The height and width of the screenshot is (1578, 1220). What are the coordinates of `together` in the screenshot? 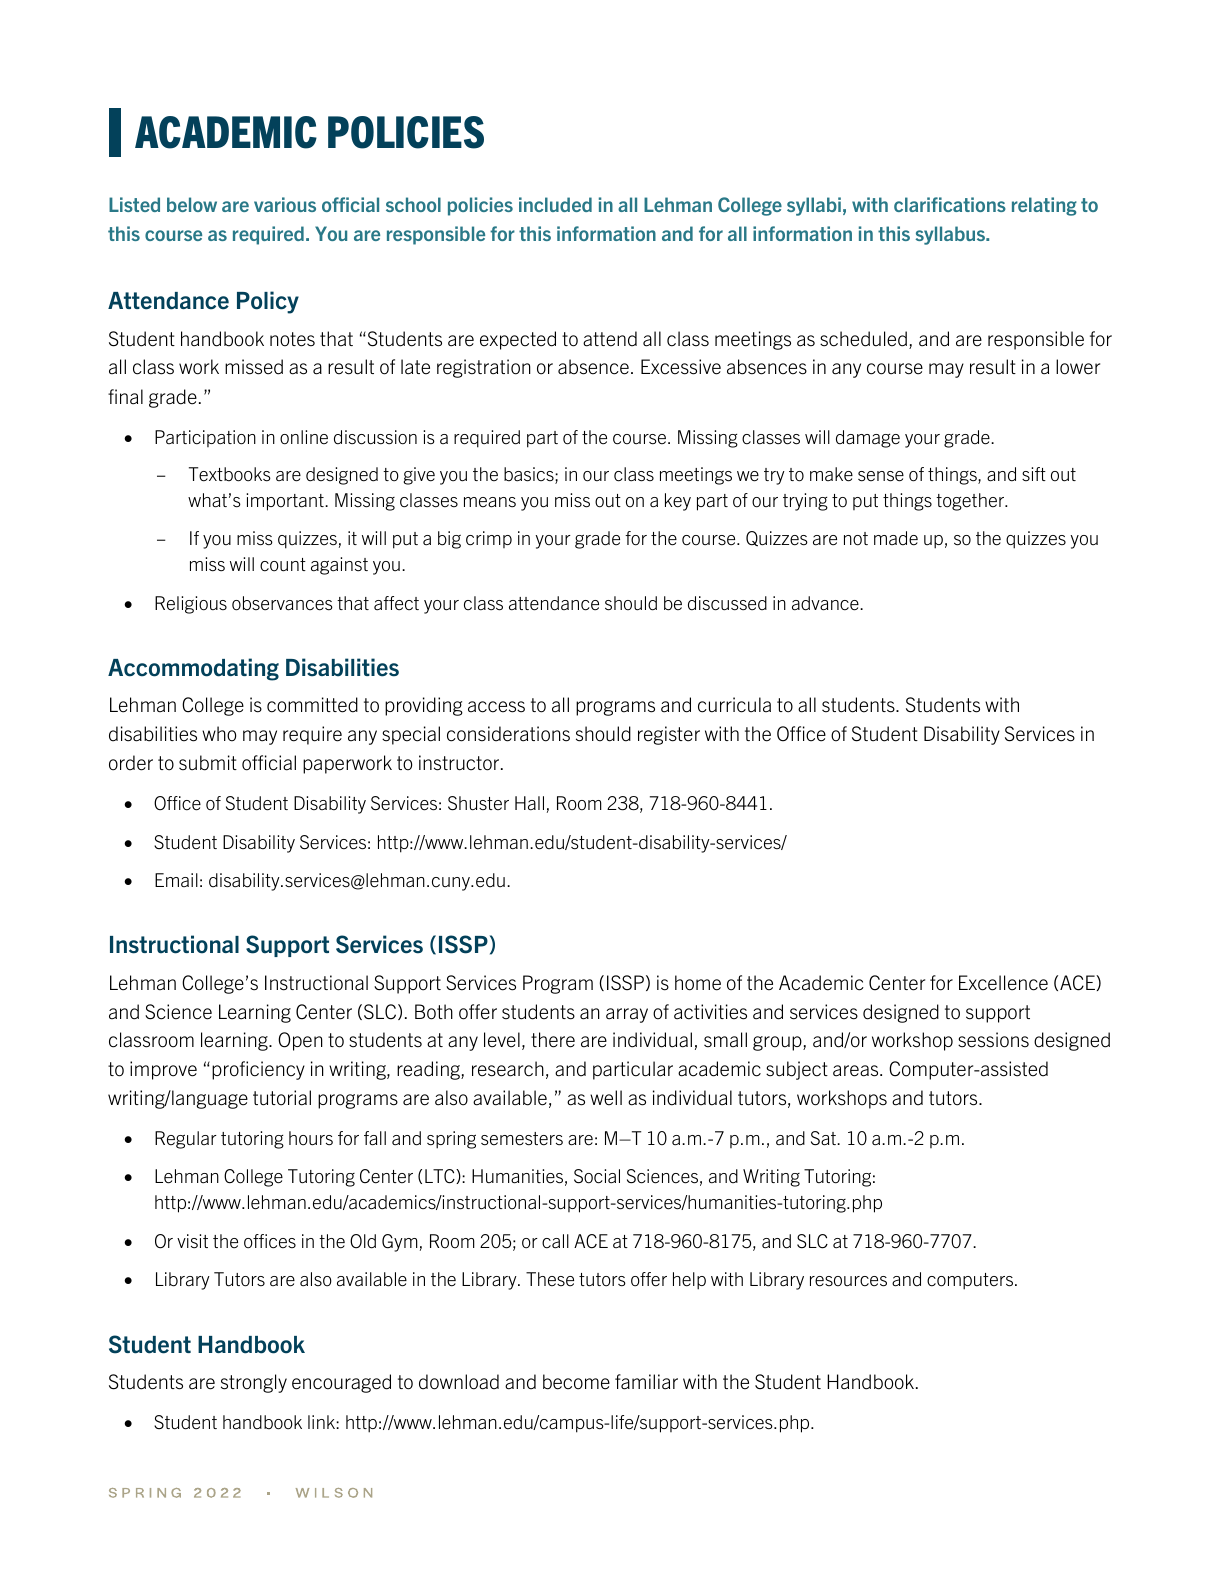 It's located at (971, 502).
